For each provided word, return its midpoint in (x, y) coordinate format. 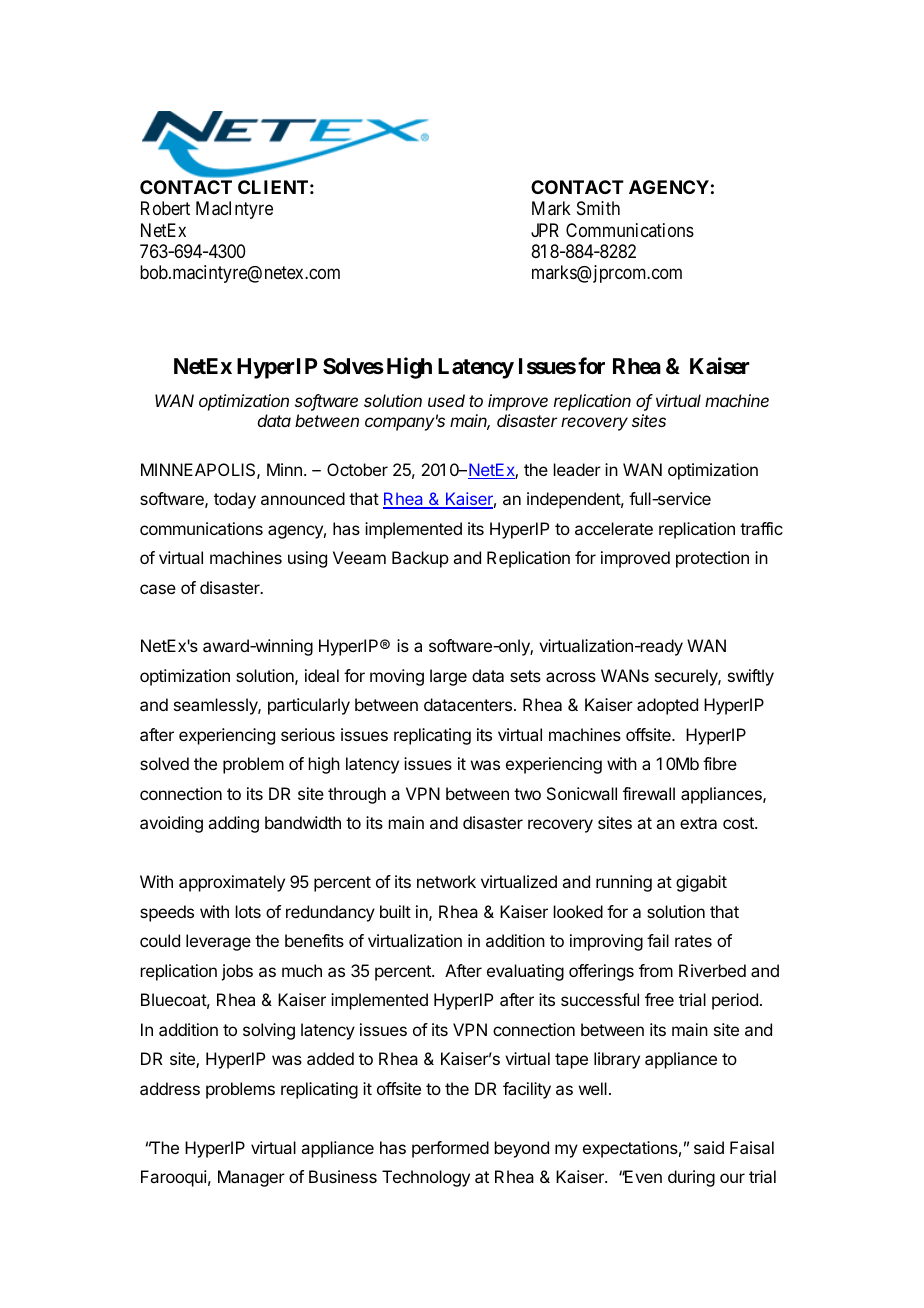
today (235, 500)
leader (577, 469)
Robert (165, 208)
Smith (598, 208)
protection (712, 559)
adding (233, 824)
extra (698, 823)
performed (450, 1149)
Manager (251, 1178)
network (446, 881)
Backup (420, 559)
